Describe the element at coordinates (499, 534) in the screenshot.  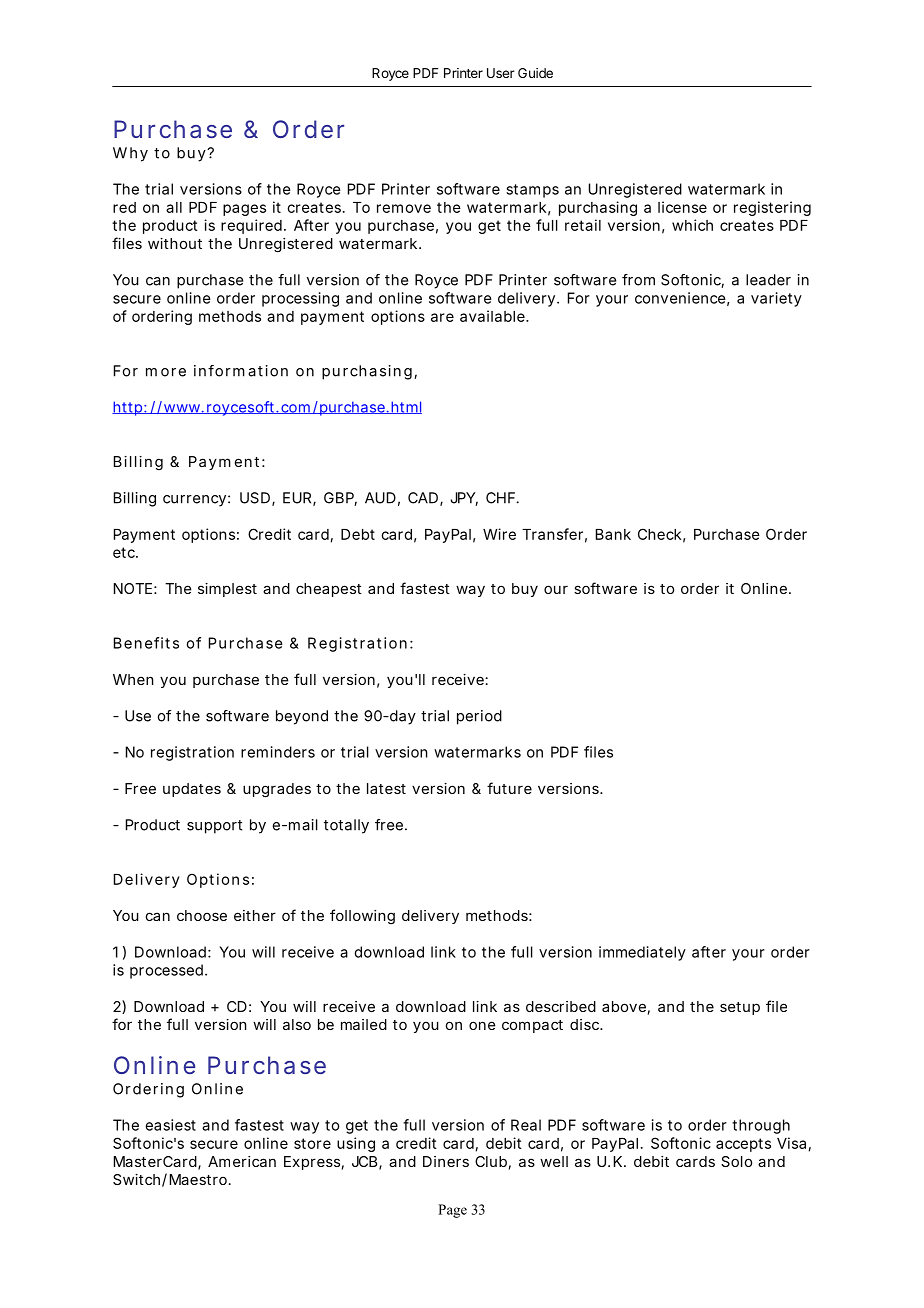
I see `Wire` at that location.
